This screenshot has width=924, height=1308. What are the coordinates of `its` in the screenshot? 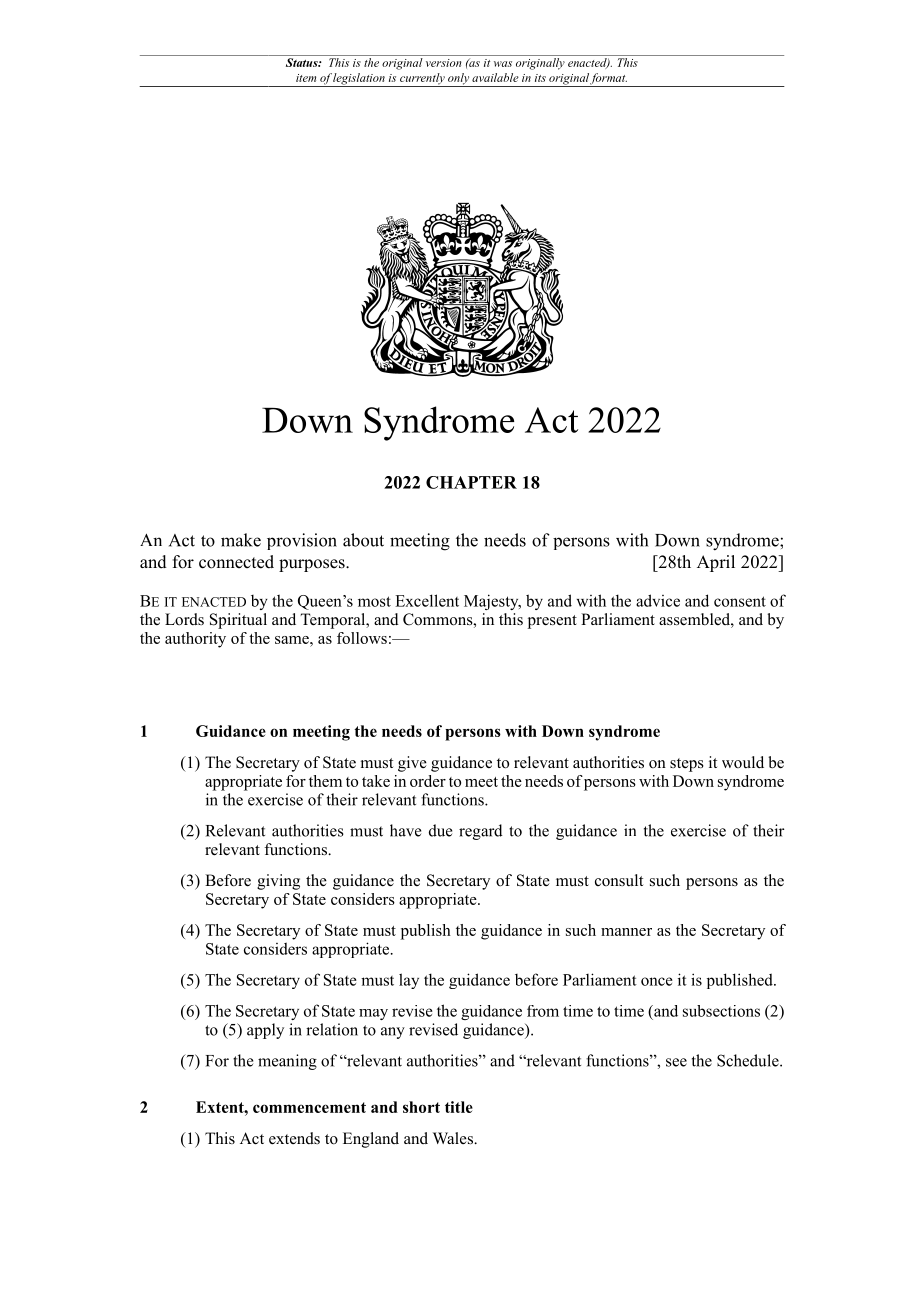 It's located at (540, 78).
